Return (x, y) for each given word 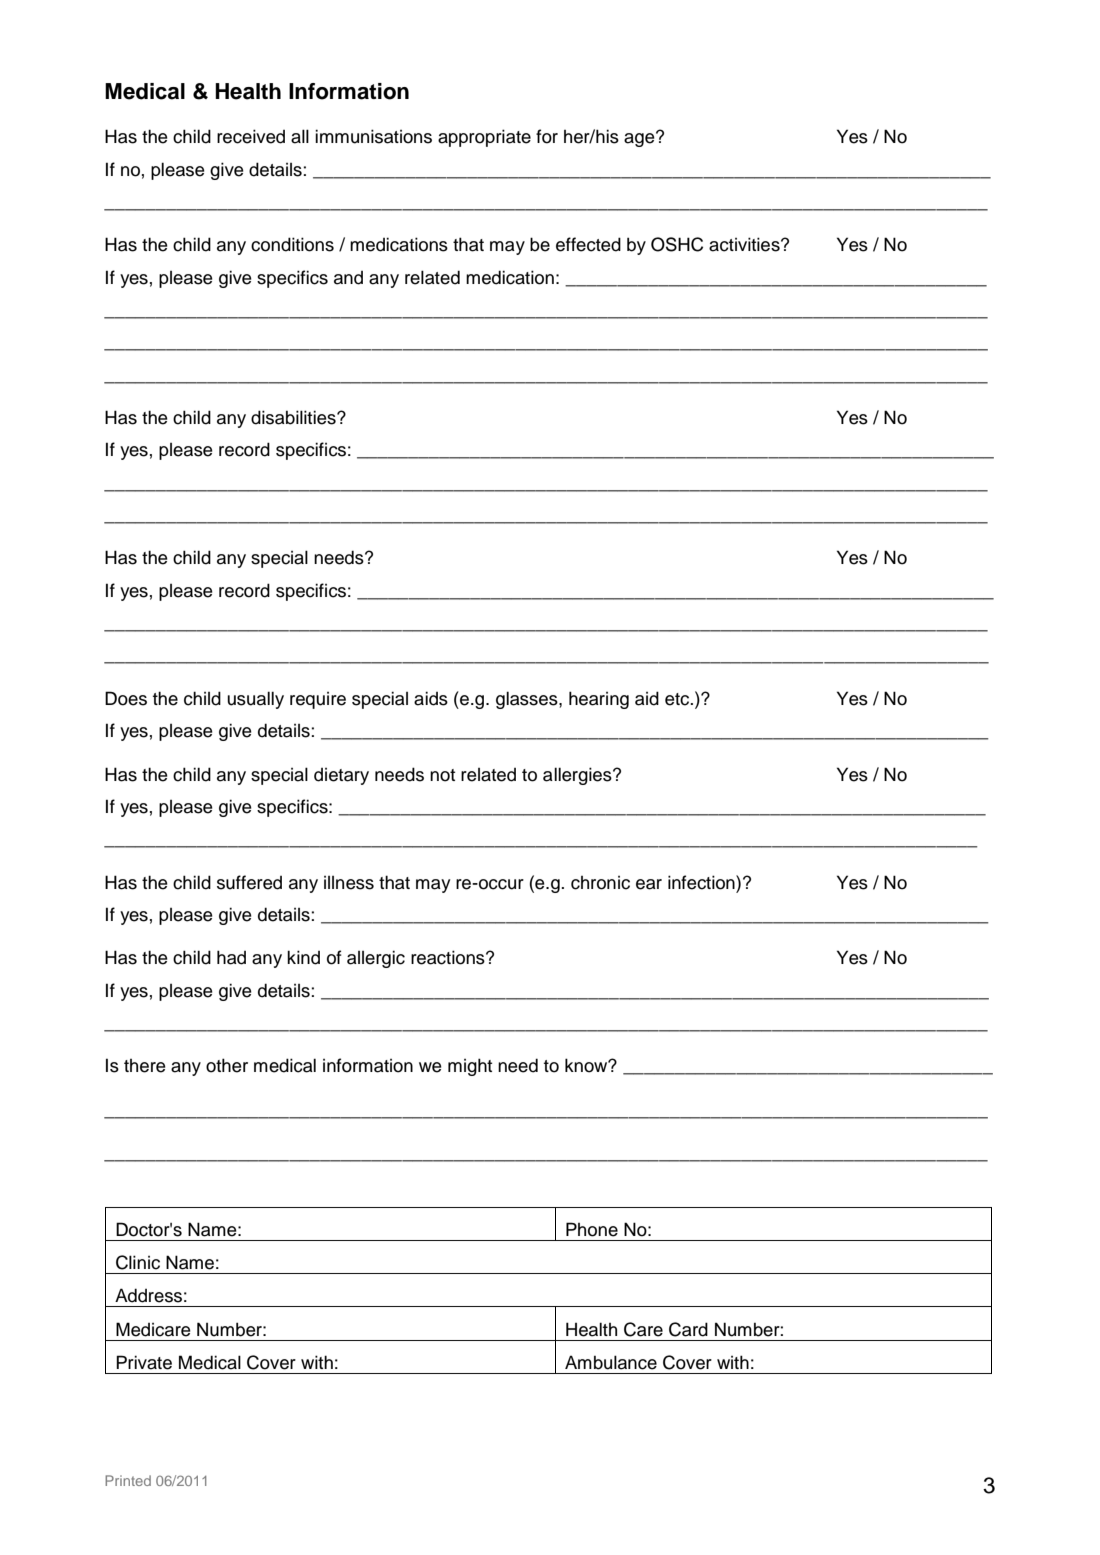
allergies (578, 776)
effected (588, 244)
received (251, 136)
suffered (249, 882)
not (442, 775)
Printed (128, 1480)
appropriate (484, 138)
